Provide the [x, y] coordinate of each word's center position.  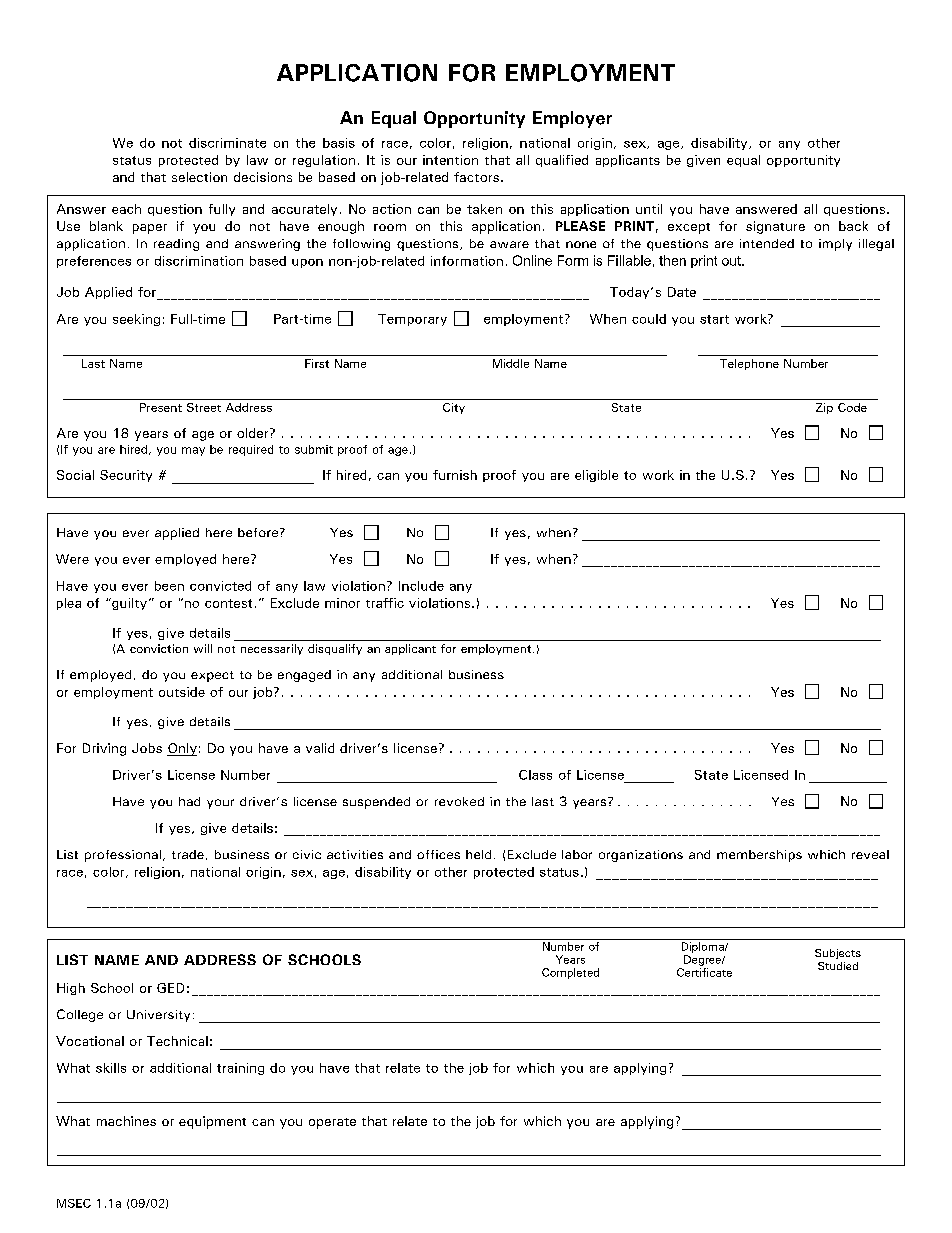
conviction [159, 648]
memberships [759, 856]
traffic [385, 603]
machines [126, 1121]
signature [775, 227]
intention [450, 160]
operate [332, 1123]
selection [199, 177]
